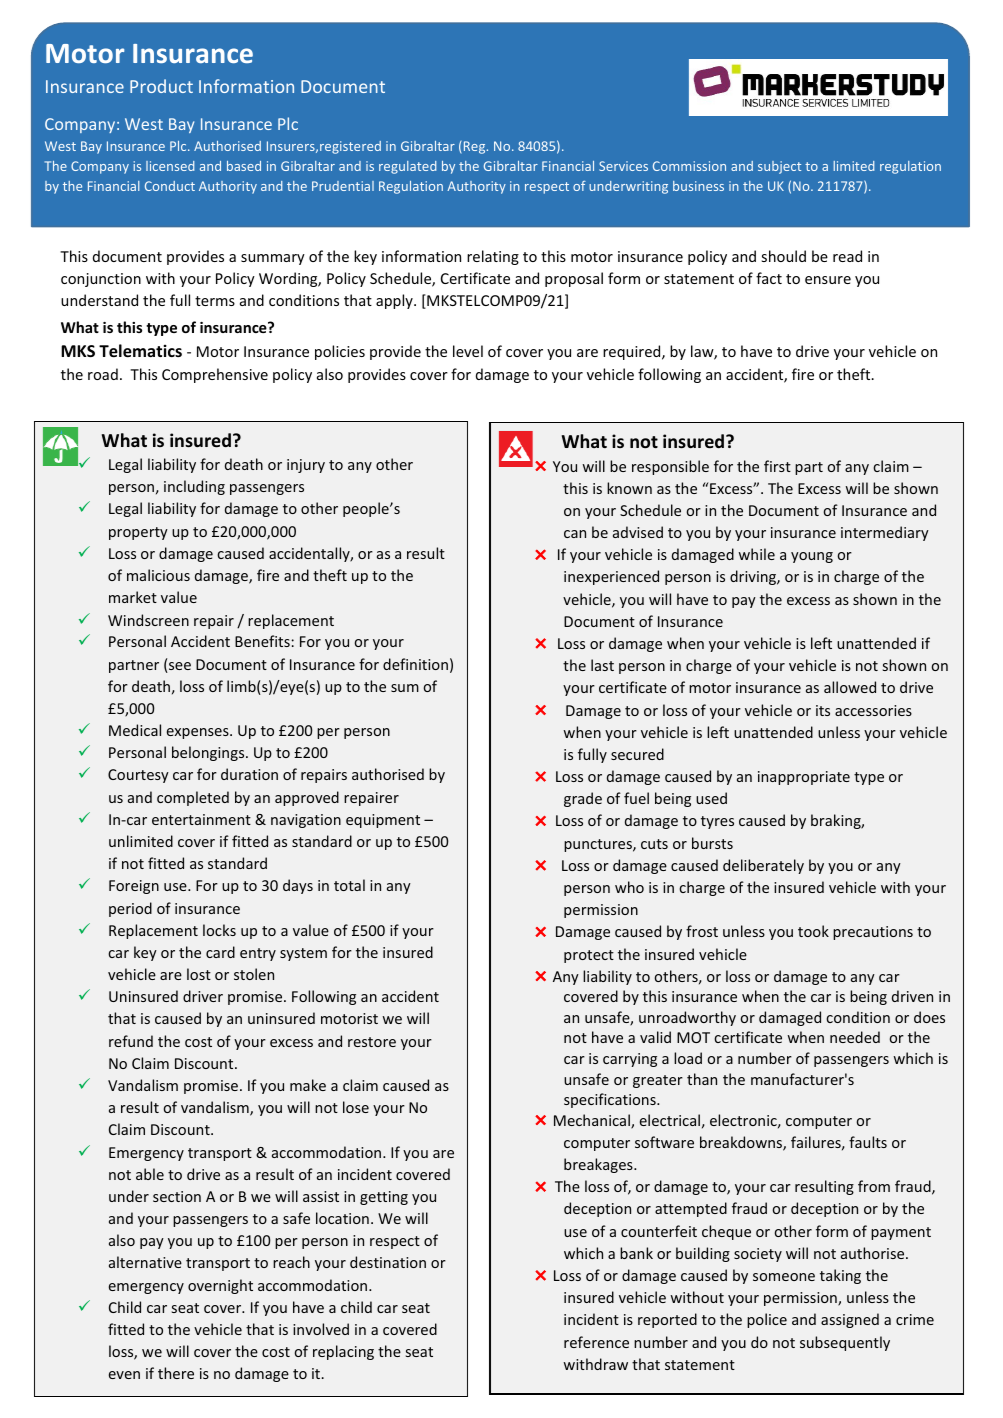 This screenshot has height=1418, width=1003. What do you see at coordinates (583, 799) in the screenshot?
I see `grade` at bounding box center [583, 799].
